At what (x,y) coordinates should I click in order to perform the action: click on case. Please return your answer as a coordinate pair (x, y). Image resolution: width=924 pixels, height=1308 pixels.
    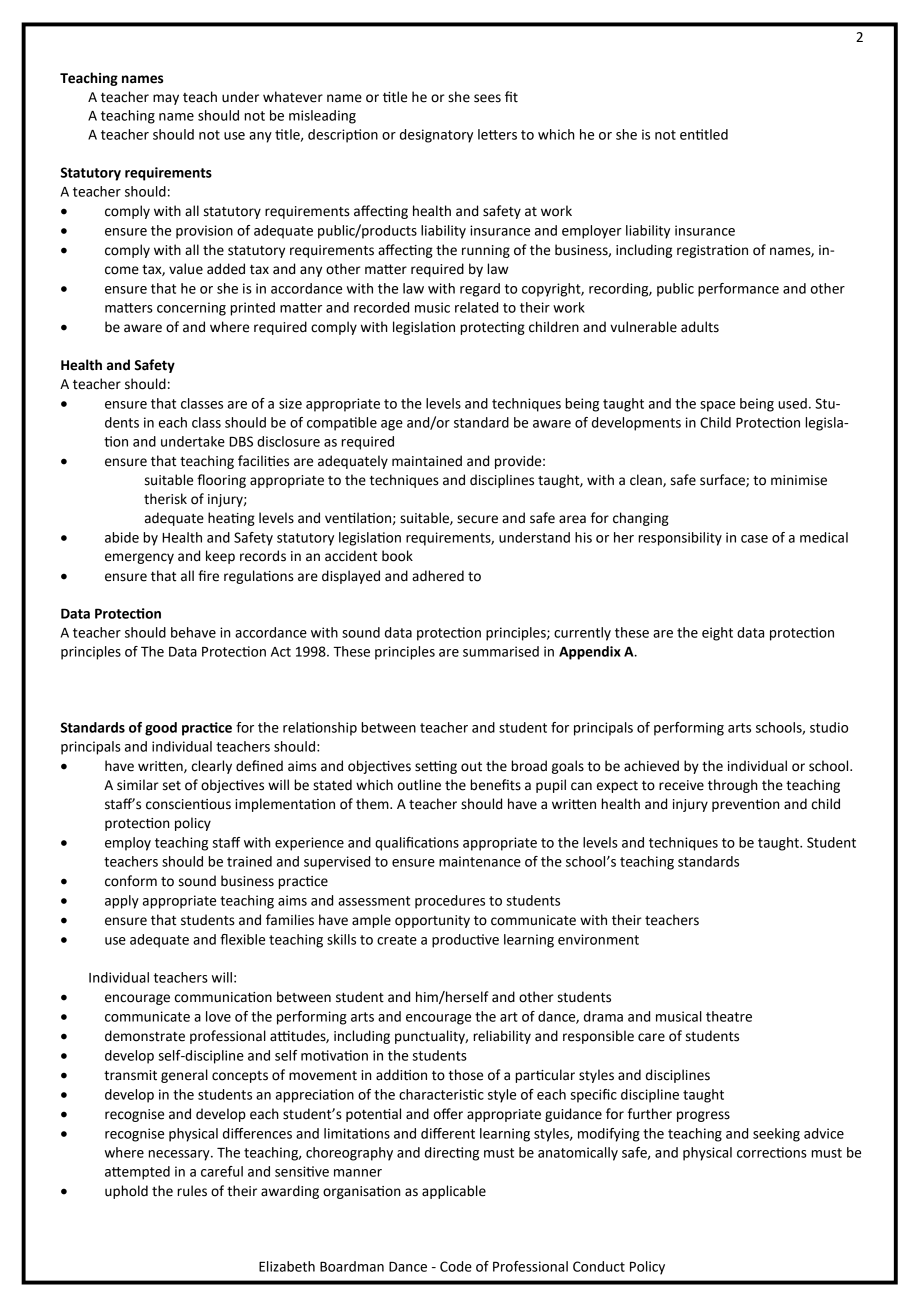
    Looking at the image, I should click on (754, 539).
